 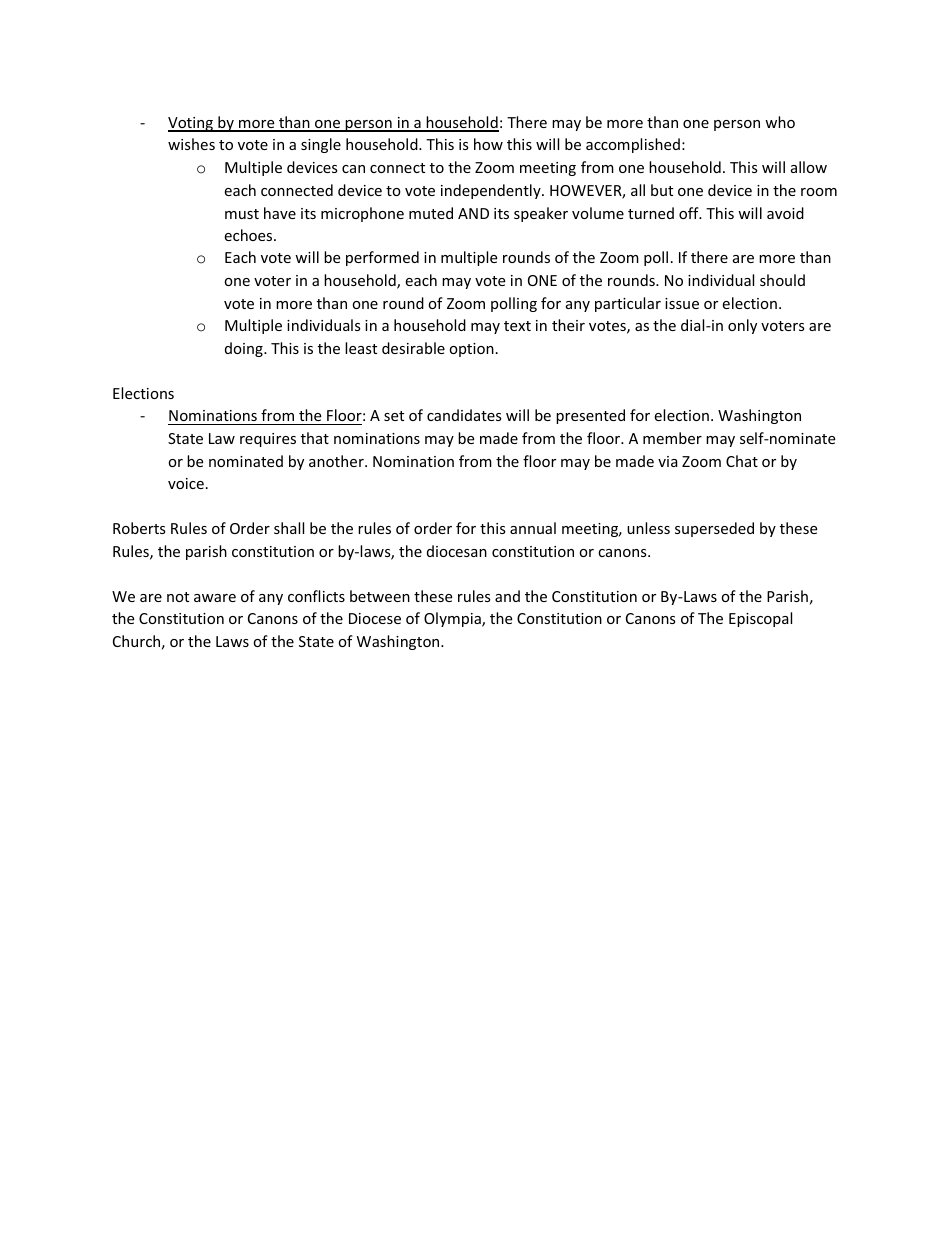 What do you see at coordinates (471, 350) in the screenshot?
I see `option` at bounding box center [471, 350].
